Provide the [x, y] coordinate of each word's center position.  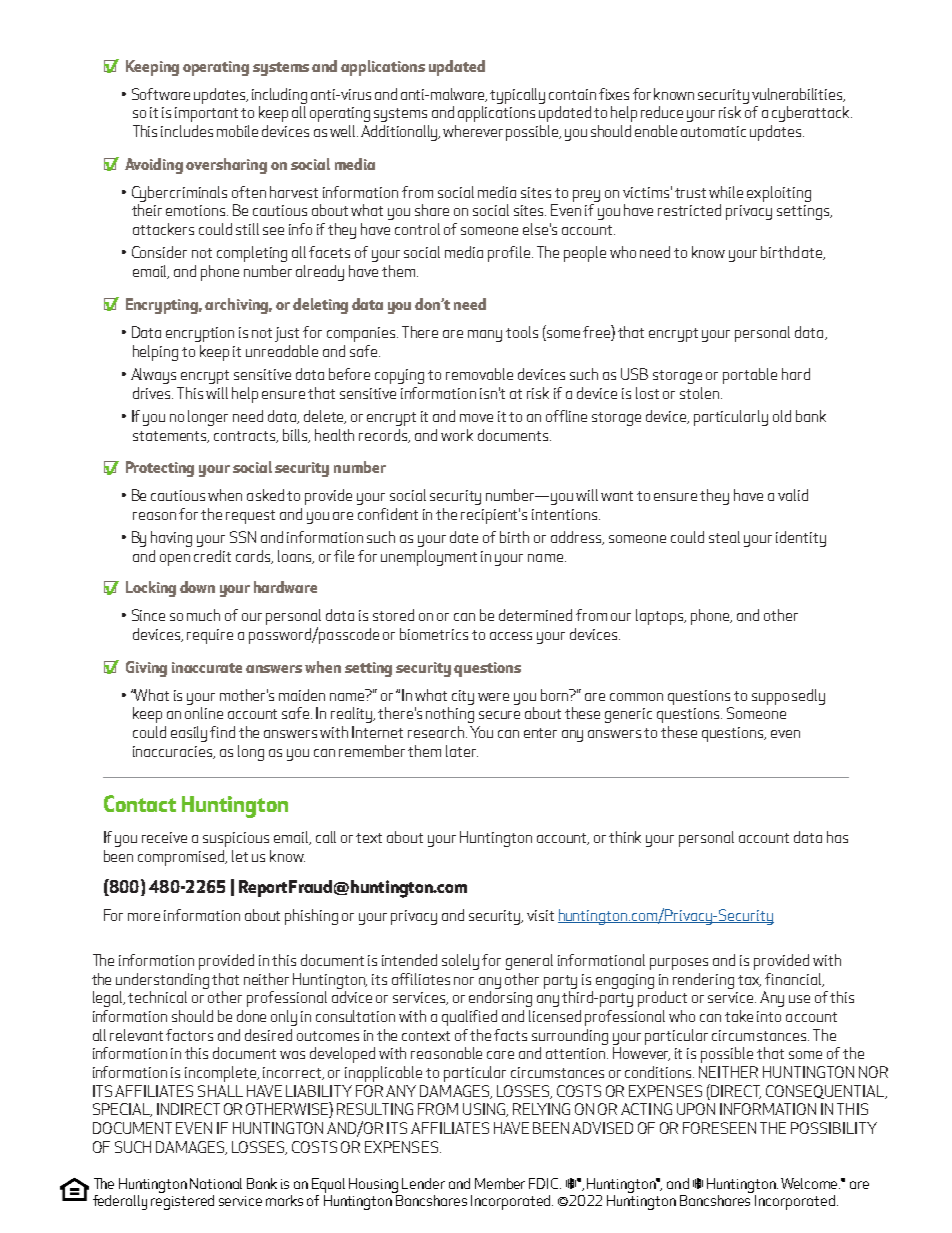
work [457, 435]
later [462, 751]
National [216, 1183]
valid [793, 495]
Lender [423, 1183]
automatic [713, 131]
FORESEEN [719, 1128]
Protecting [160, 469]
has [837, 837]
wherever [473, 131]
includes [187, 131]
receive [164, 837]
